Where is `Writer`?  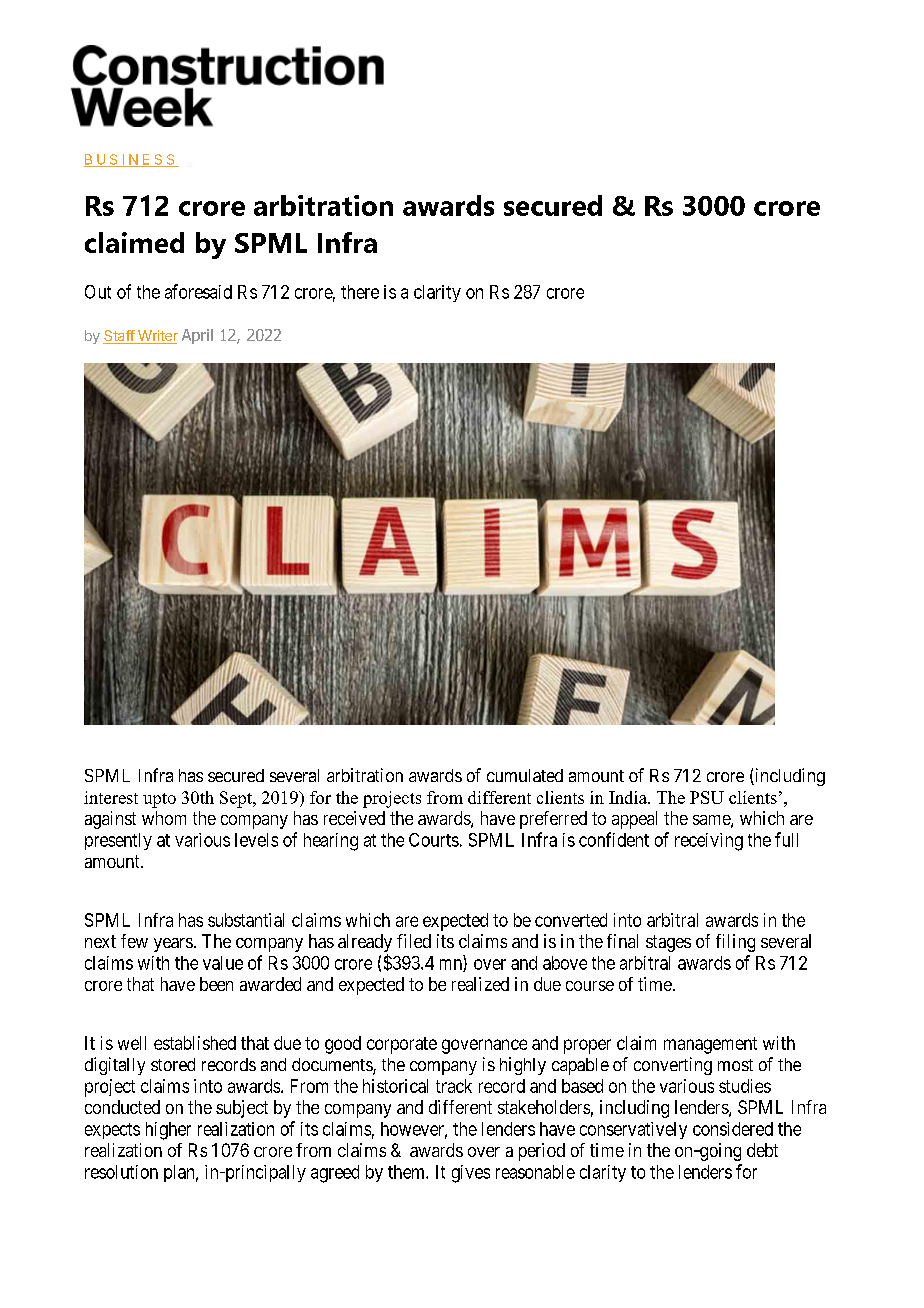
Writer is located at coordinates (156, 337).
